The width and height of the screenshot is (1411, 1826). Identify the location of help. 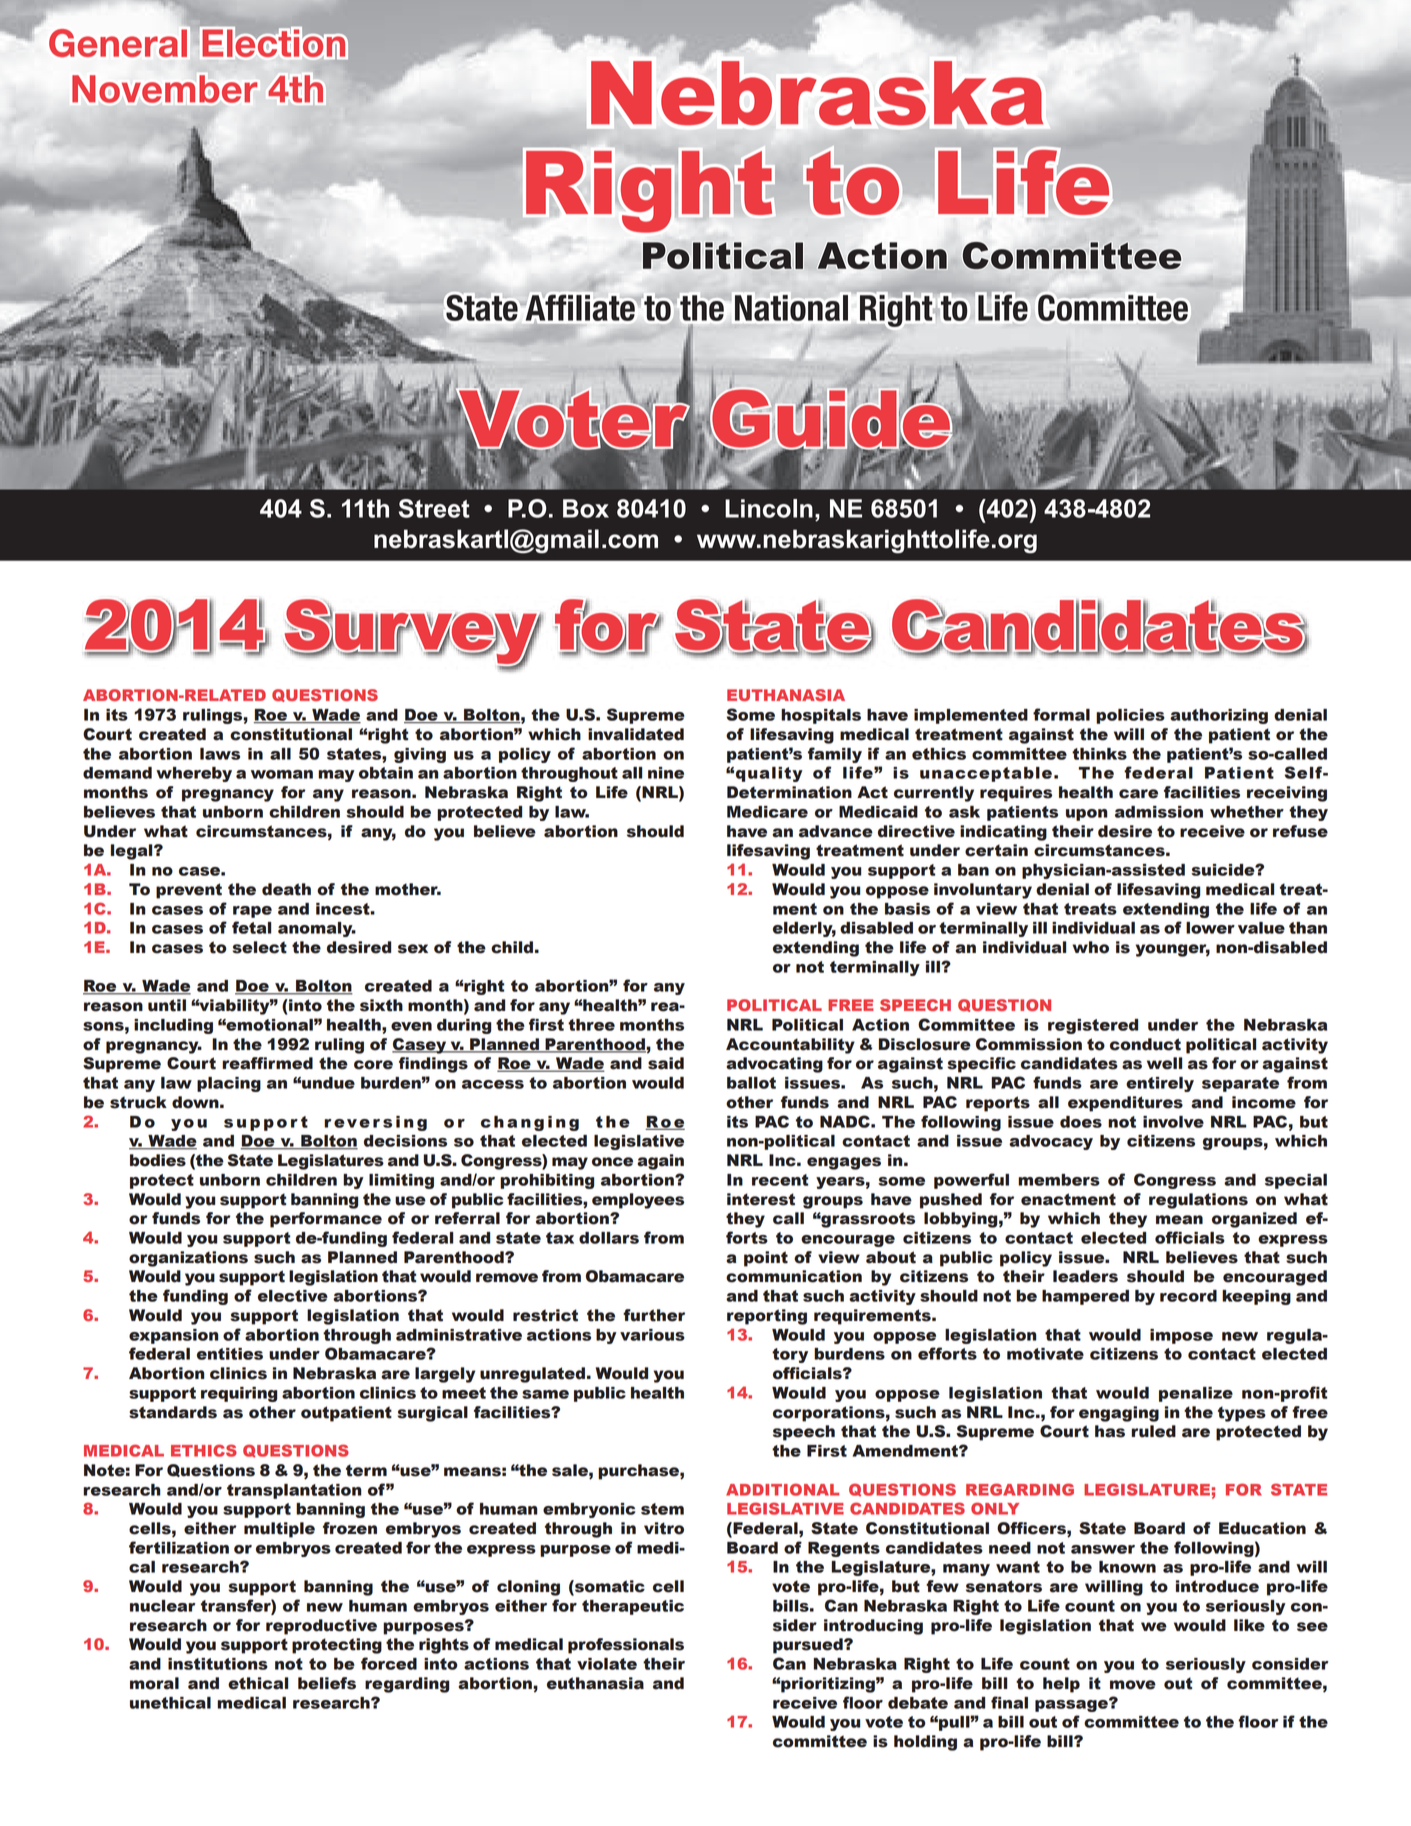
(1061, 1685).
